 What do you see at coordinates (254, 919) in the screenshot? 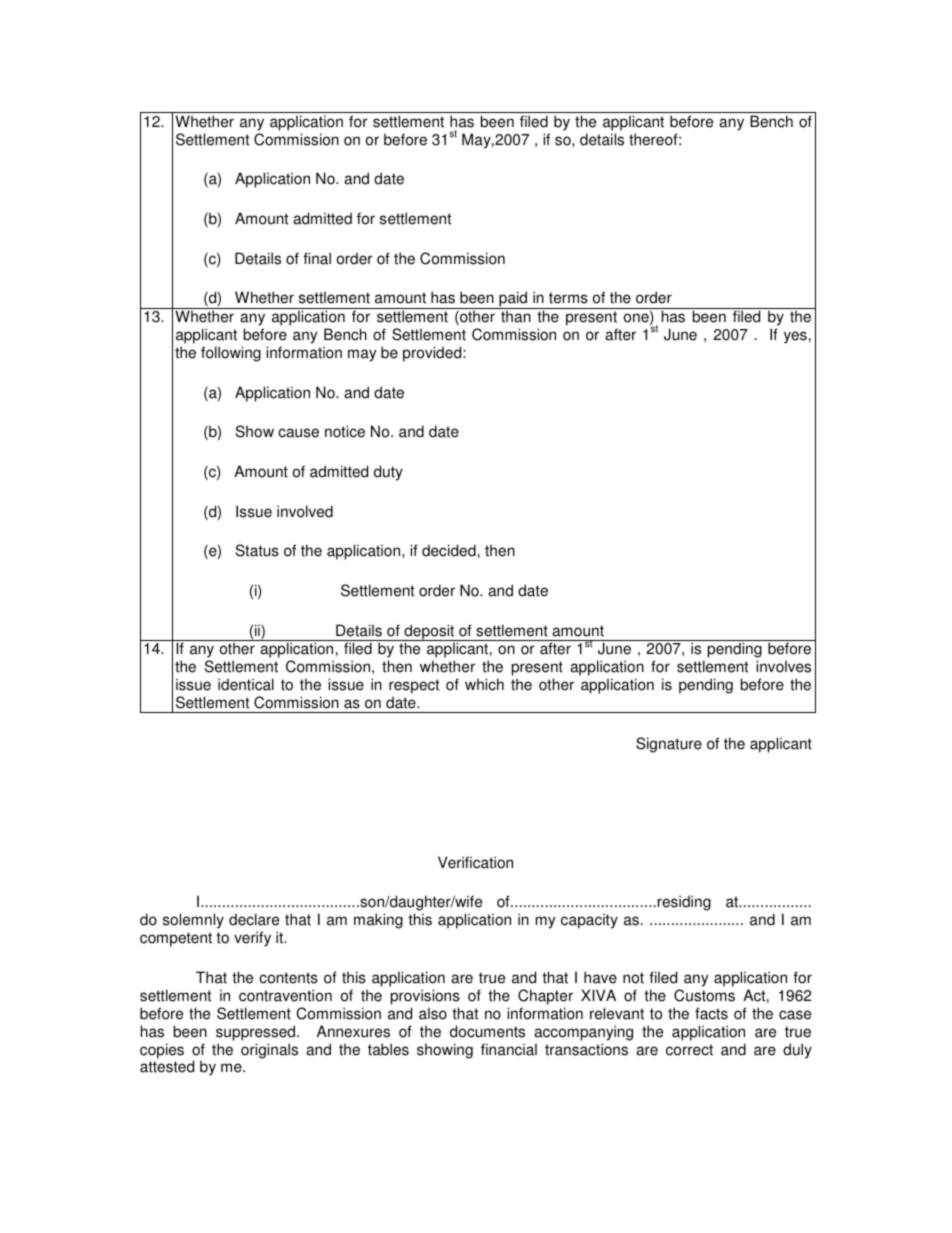
I see `declare` at bounding box center [254, 919].
